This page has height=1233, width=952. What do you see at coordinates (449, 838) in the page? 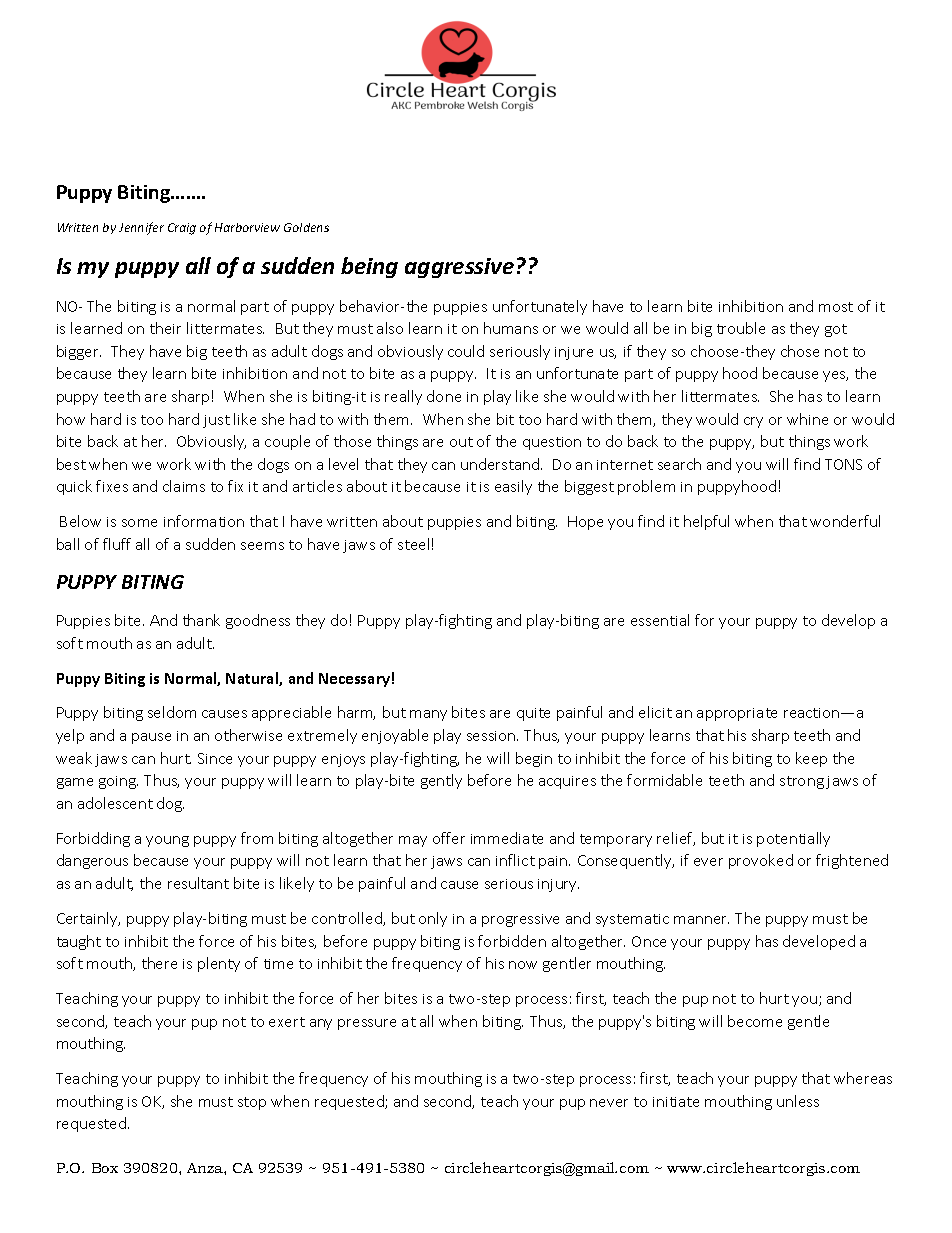
I see `offer` at bounding box center [449, 838].
